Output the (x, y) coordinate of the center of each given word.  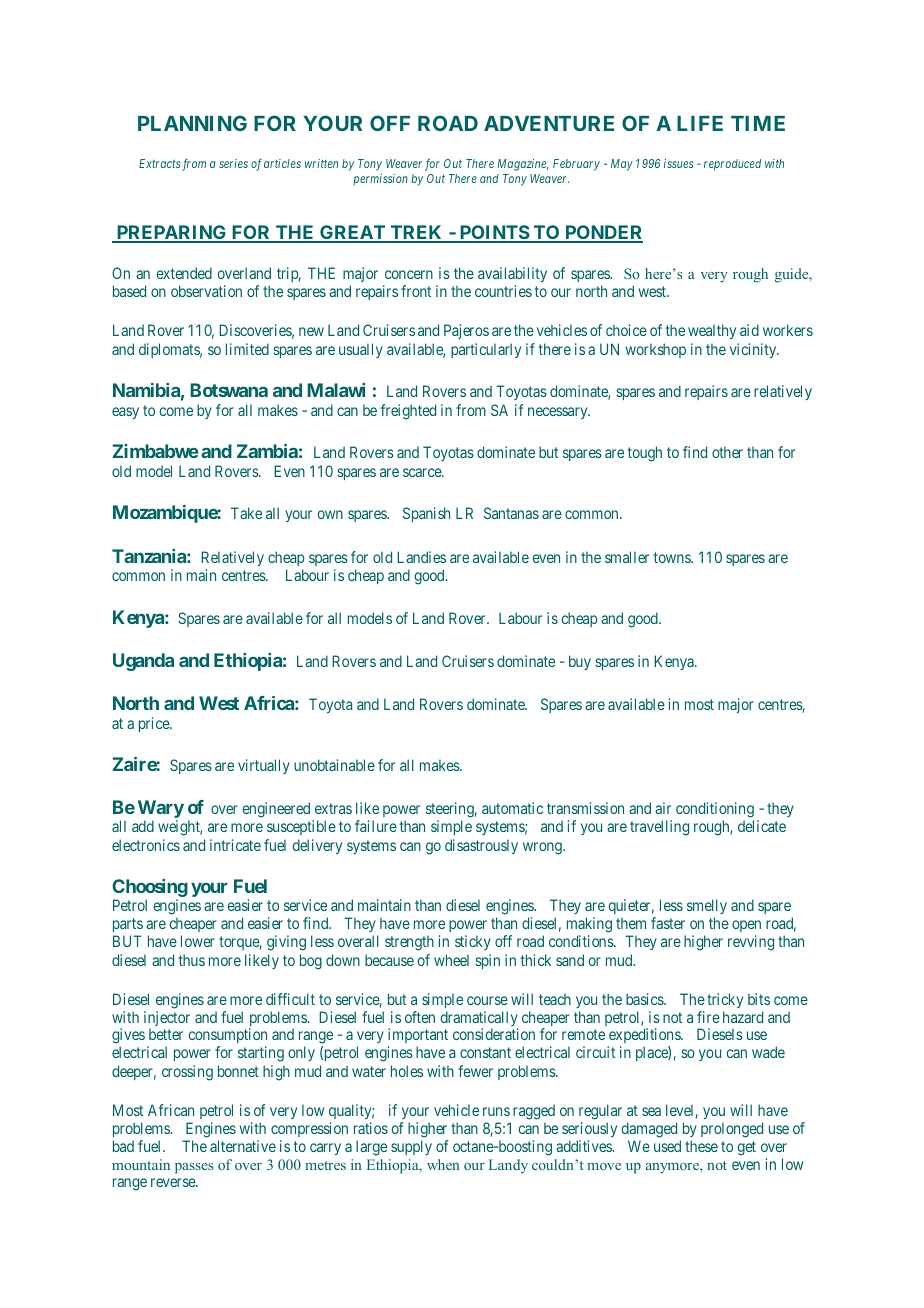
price (155, 724)
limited (247, 349)
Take (246, 513)
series (233, 163)
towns (673, 557)
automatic (512, 808)
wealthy (712, 331)
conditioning (715, 811)
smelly (707, 908)
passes (194, 1168)
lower (198, 941)
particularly (486, 350)
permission (380, 179)
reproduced (732, 165)
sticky (473, 942)
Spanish (426, 514)
